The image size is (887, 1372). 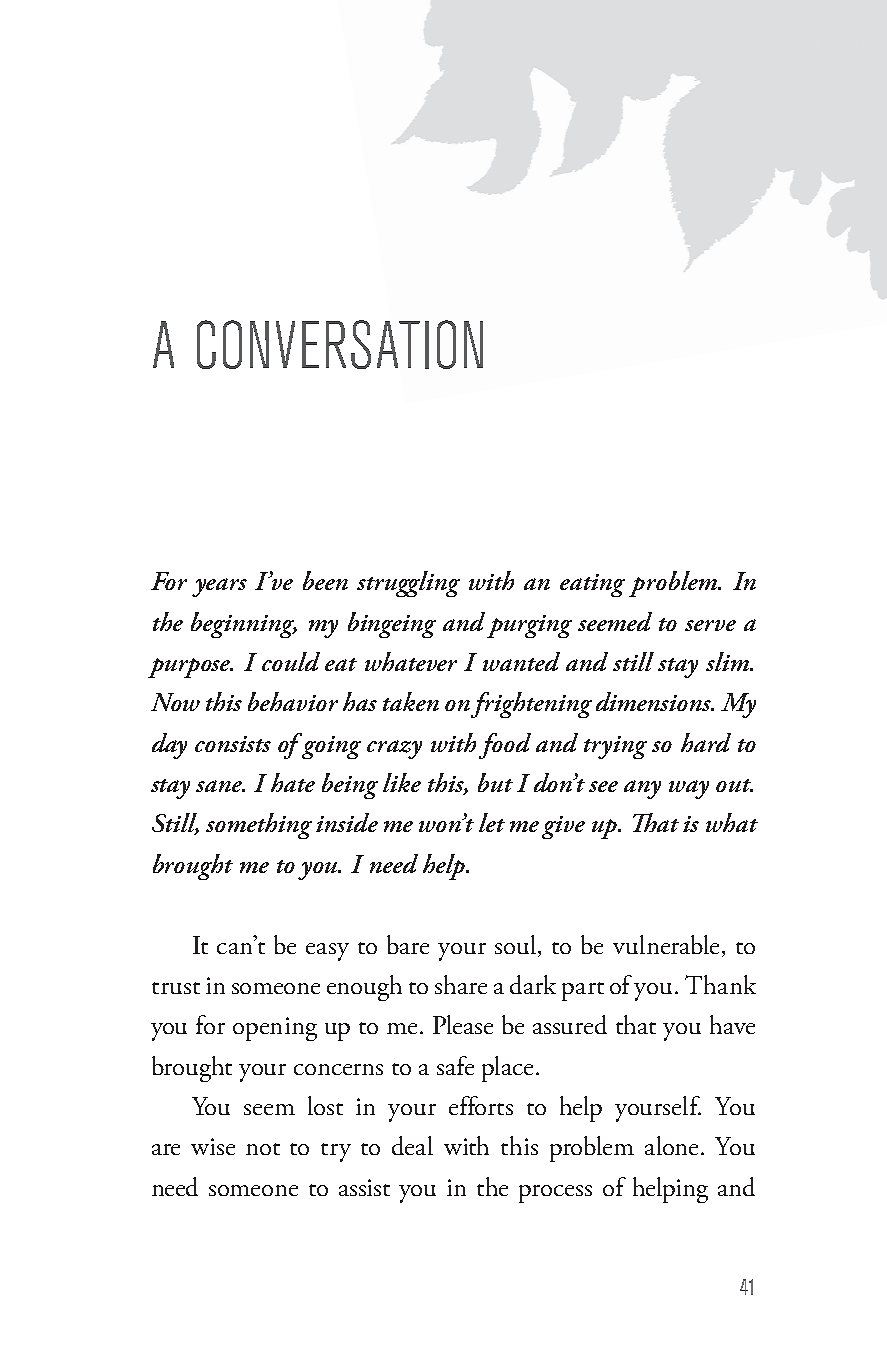 I want to click on bare, so click(x=408, y=944).
